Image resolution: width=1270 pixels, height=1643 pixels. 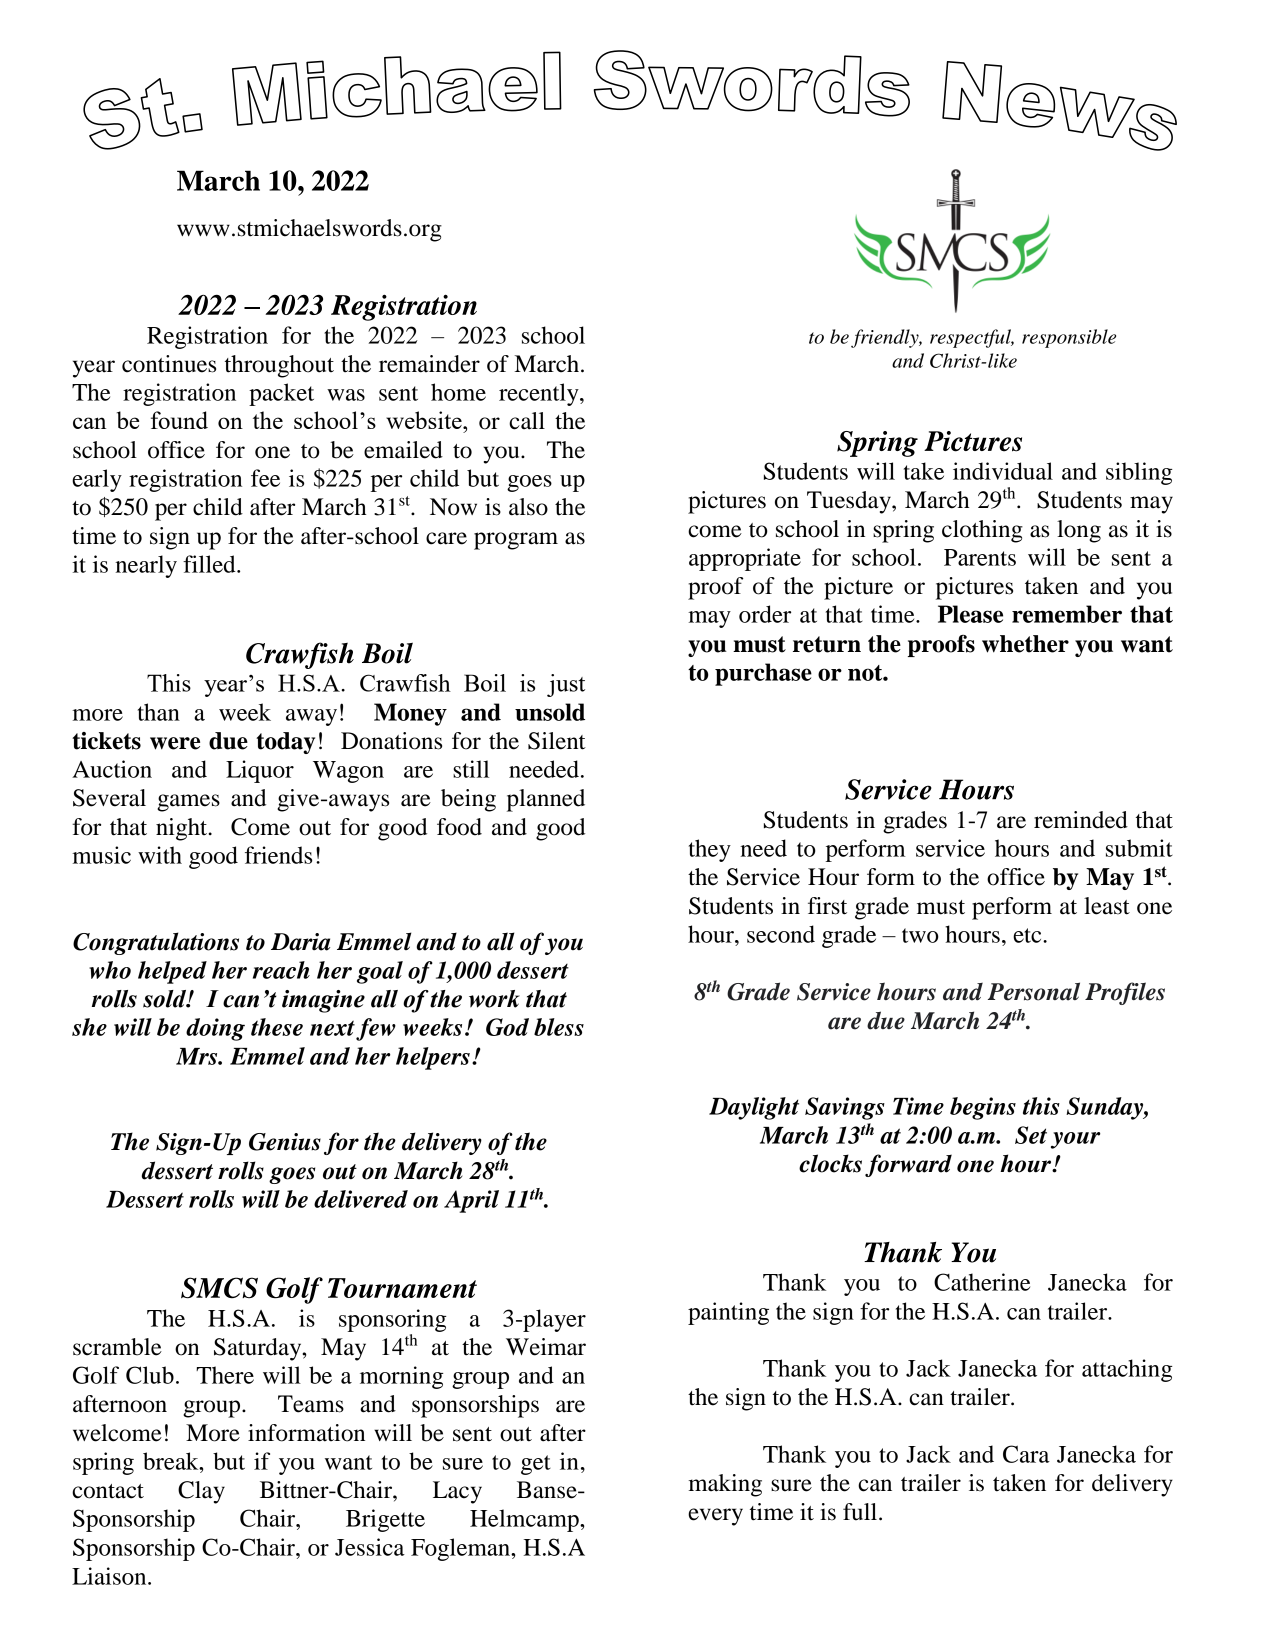 I want to click on continues, so click(x=169, y=364).
